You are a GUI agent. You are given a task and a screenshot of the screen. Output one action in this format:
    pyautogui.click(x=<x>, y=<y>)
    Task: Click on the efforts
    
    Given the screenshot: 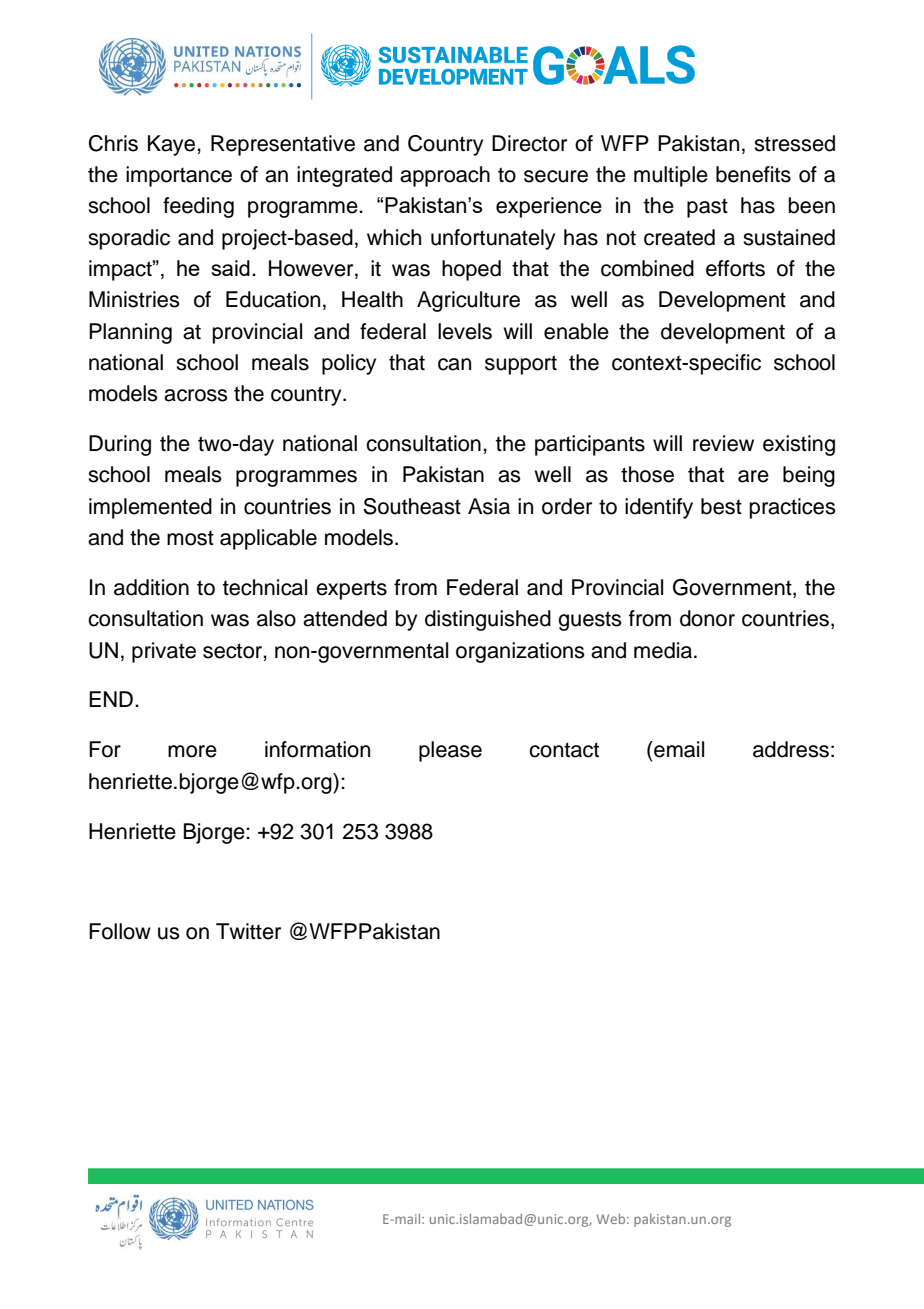 What is the action you would take?
    pyautogui.click(x=735, y=268)
